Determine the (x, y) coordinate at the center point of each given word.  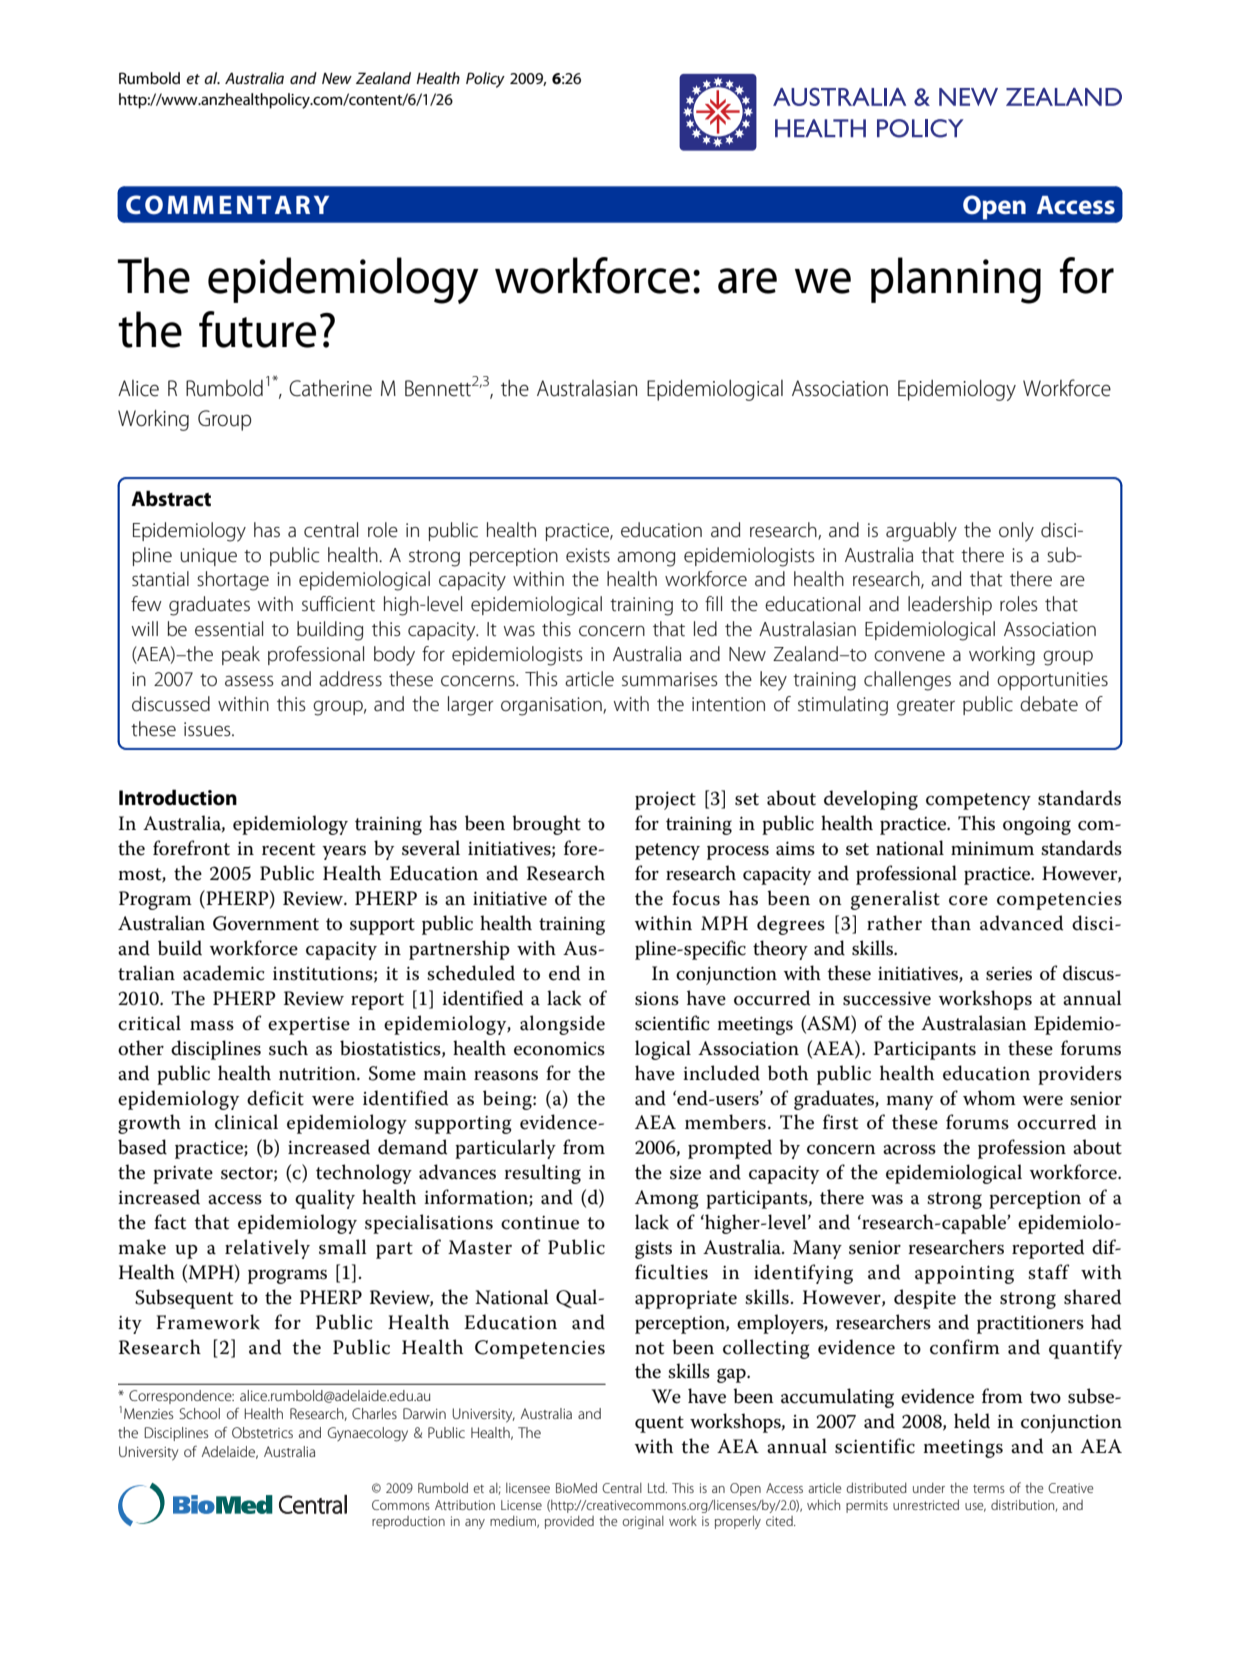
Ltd (657, 1488)
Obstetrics (262, 1432)
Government (266, 923)
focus (696, 898)
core (968, 901)
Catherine (330, 388)
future (257, 329)
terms (989, 1488)
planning (956, 280)
